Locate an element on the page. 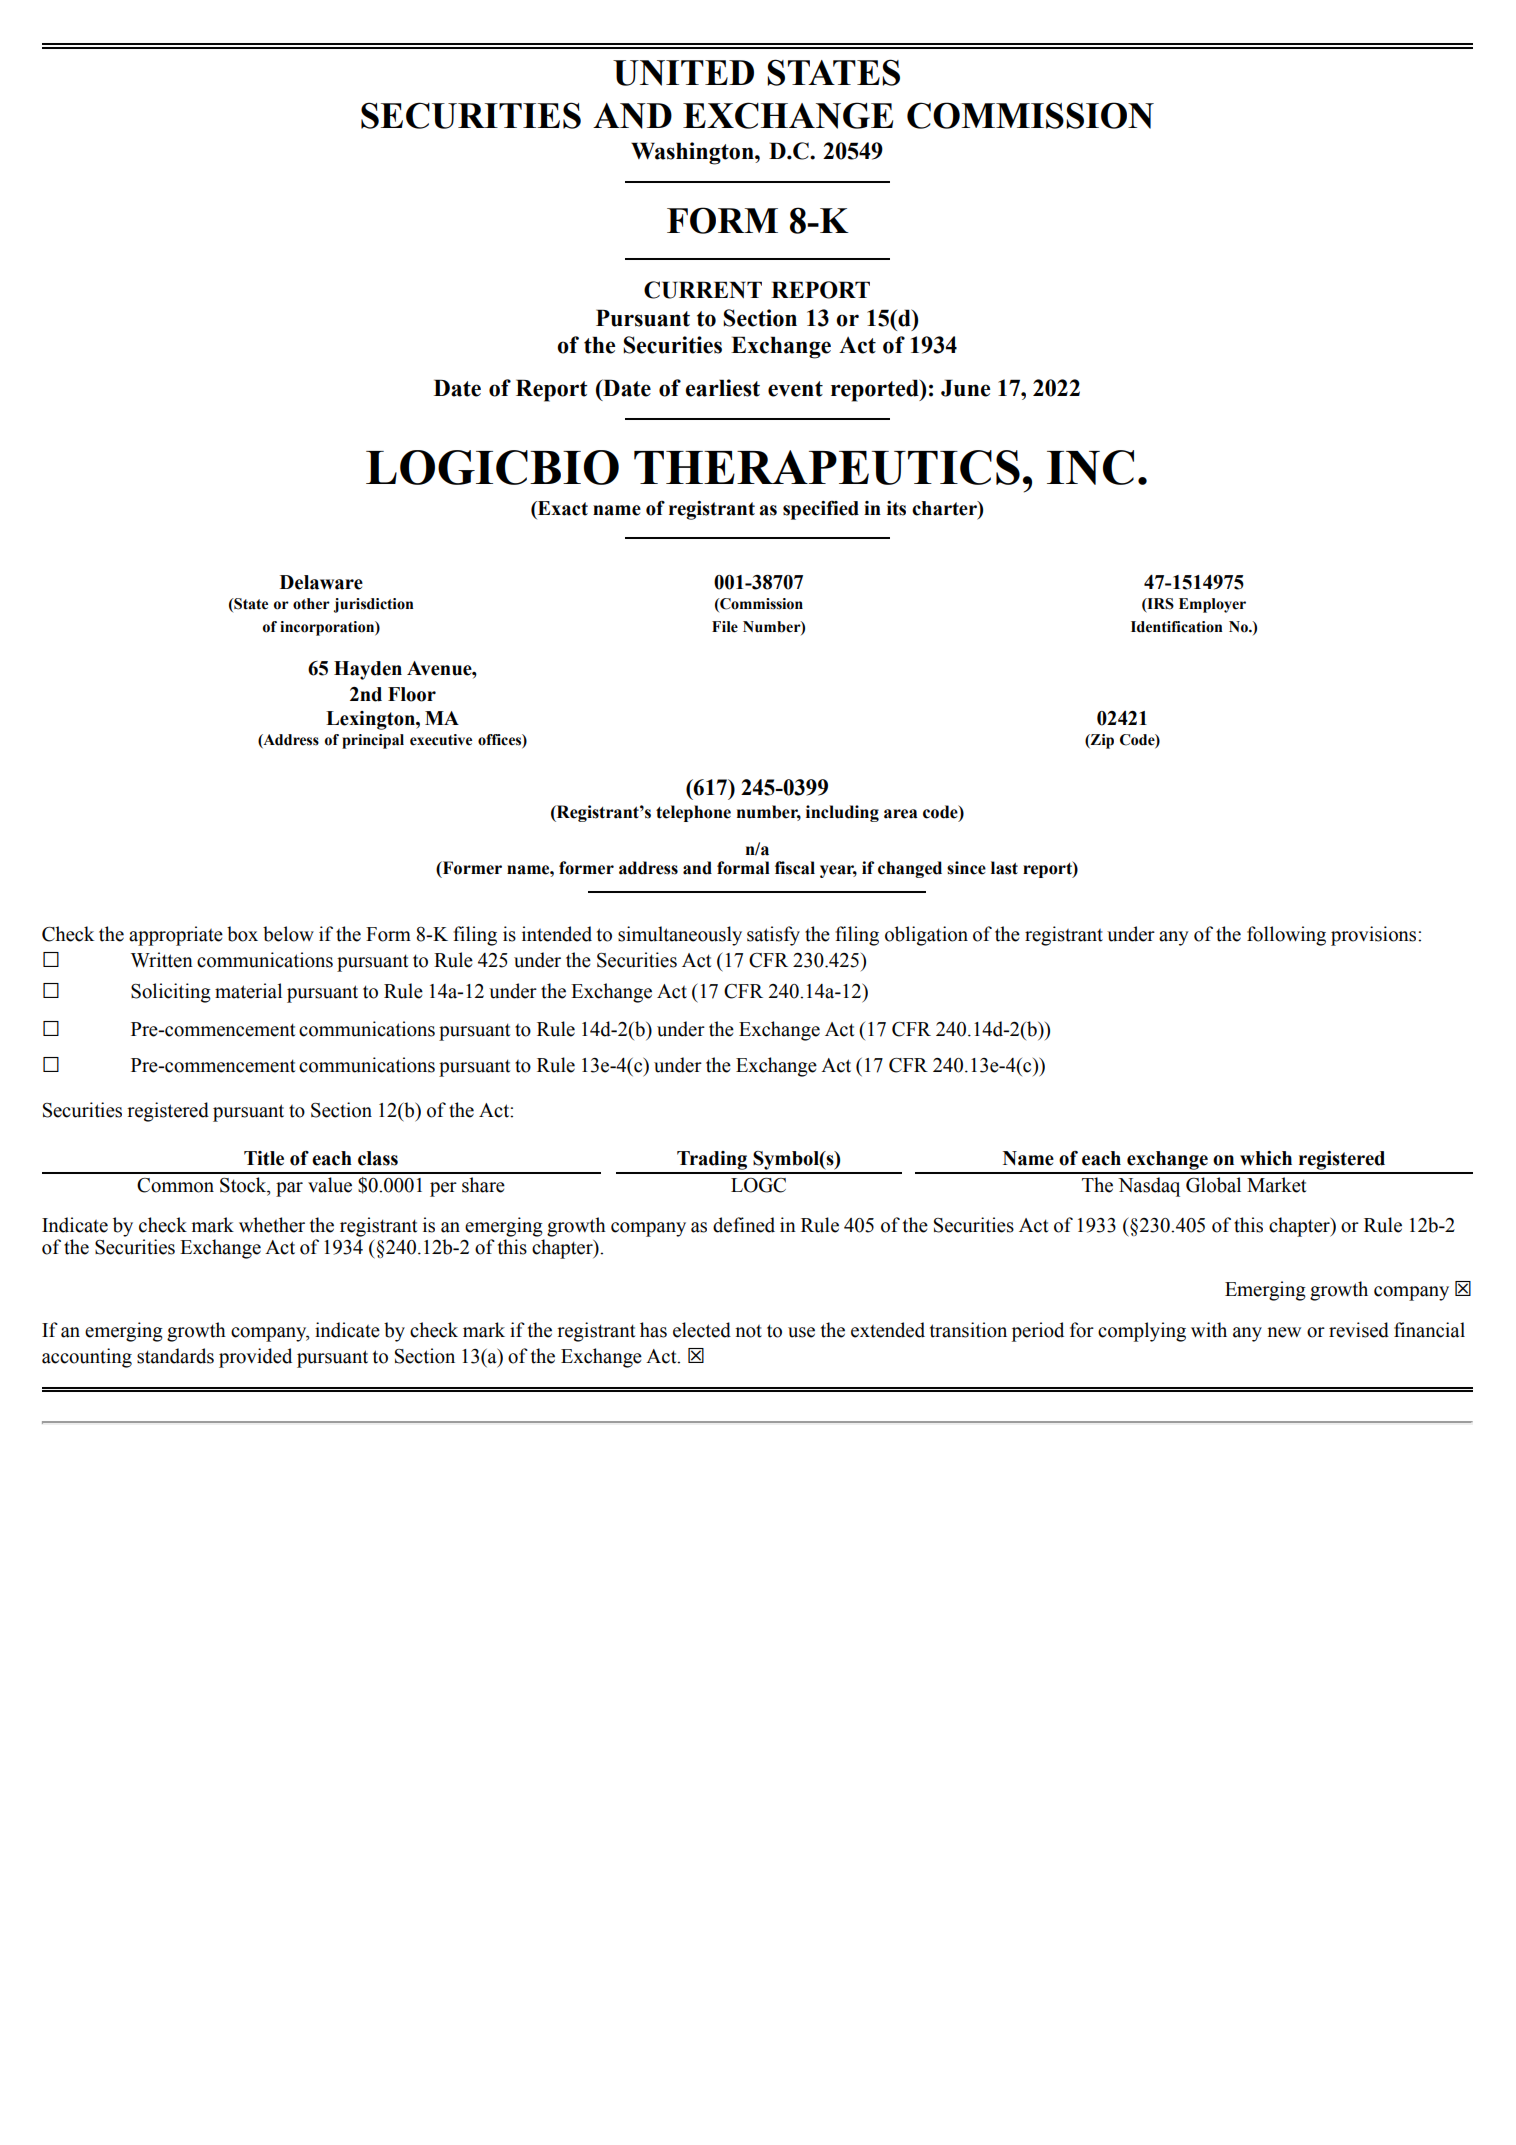  not is located at coordinates (748, 1331).
